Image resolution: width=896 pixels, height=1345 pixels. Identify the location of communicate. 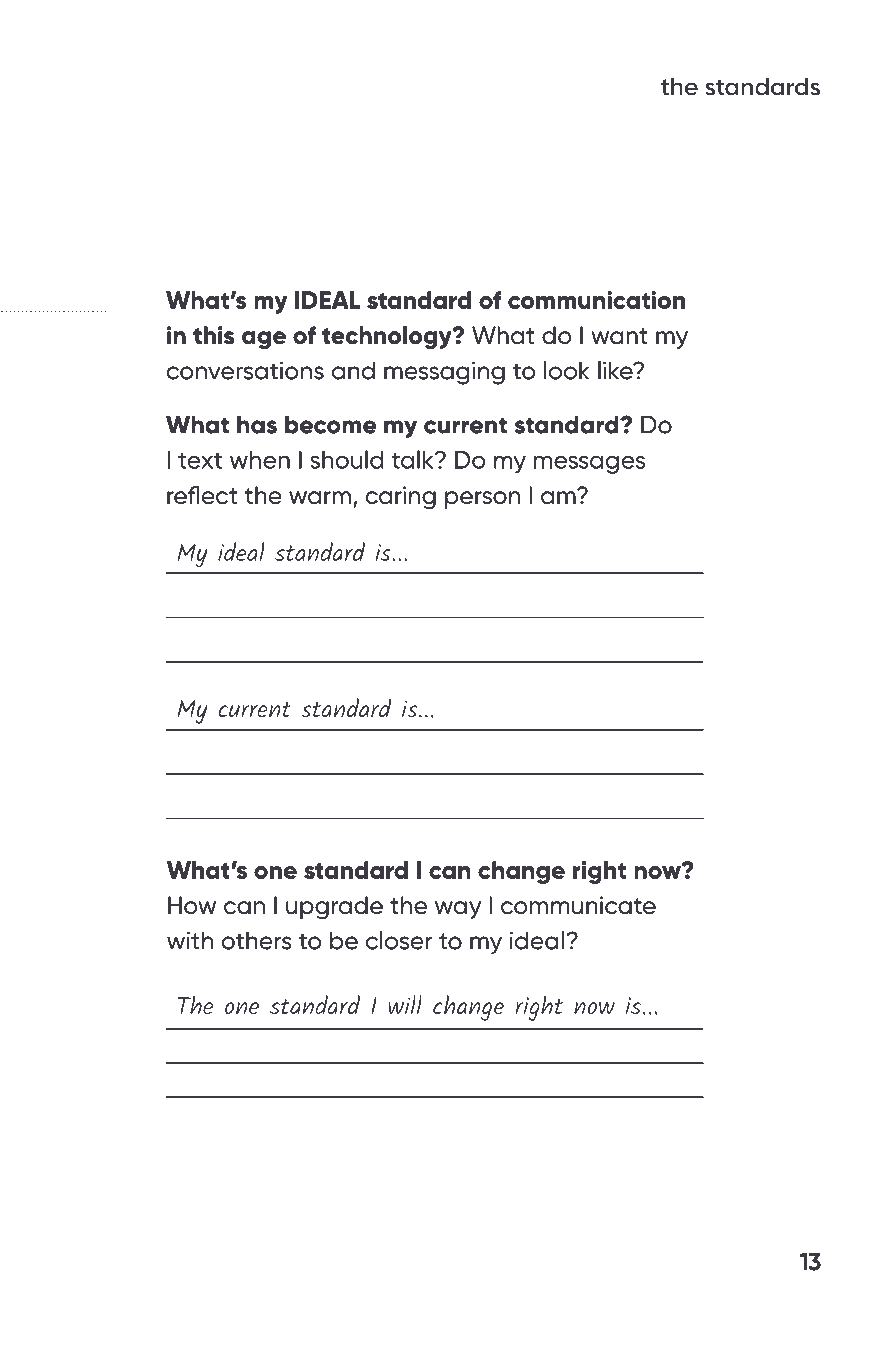
(578, 905).
